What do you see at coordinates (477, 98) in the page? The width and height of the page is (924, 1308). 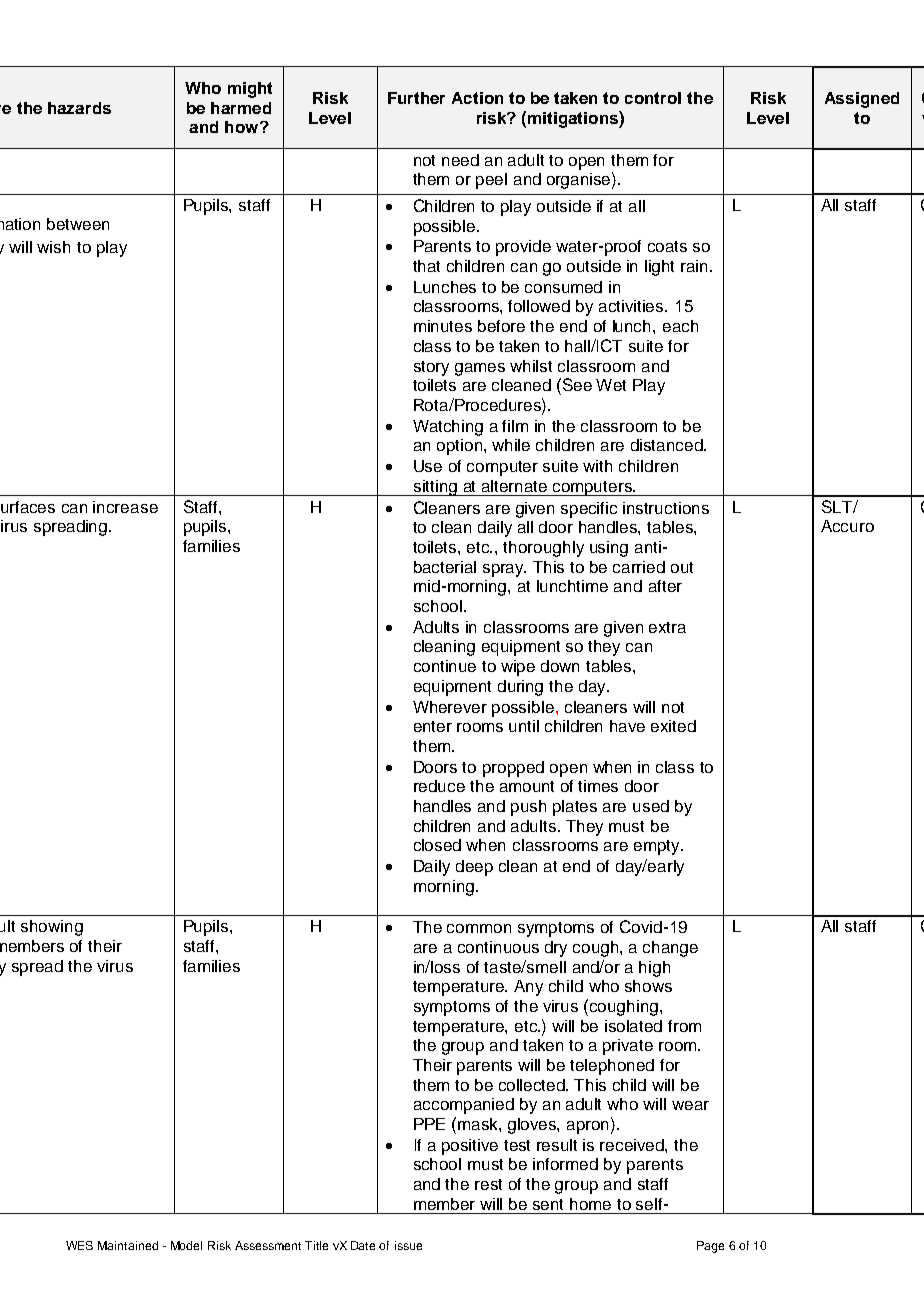 I see `Action` at bounding box center [477, 98].
